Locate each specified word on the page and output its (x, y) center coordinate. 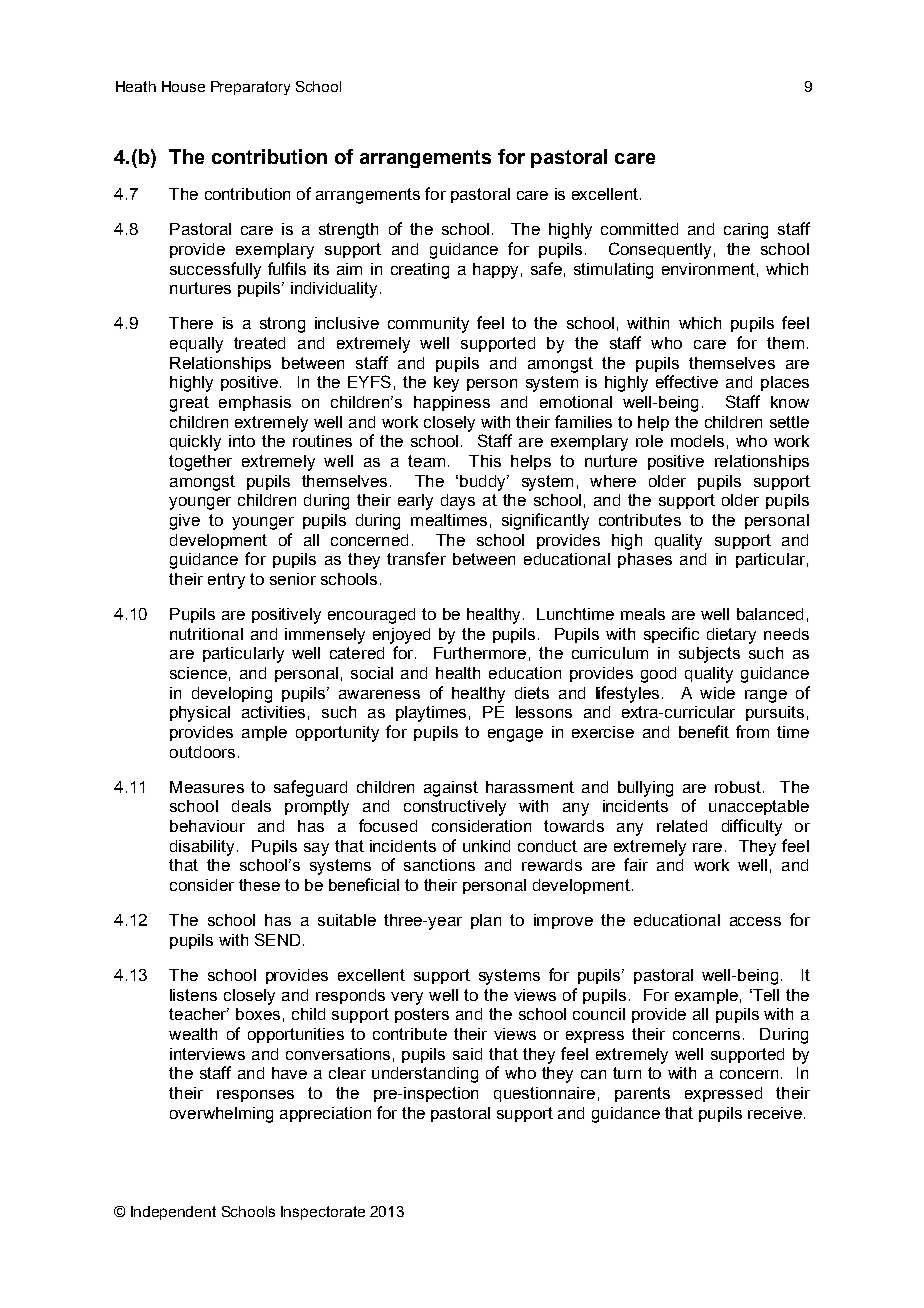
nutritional (206, 634)
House (183, 86)
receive (775, 1113)
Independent (173, 1213)
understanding (425, 1075)
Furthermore (480, 653)
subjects (709, 655)
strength (348, 231)
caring (746, 231)
